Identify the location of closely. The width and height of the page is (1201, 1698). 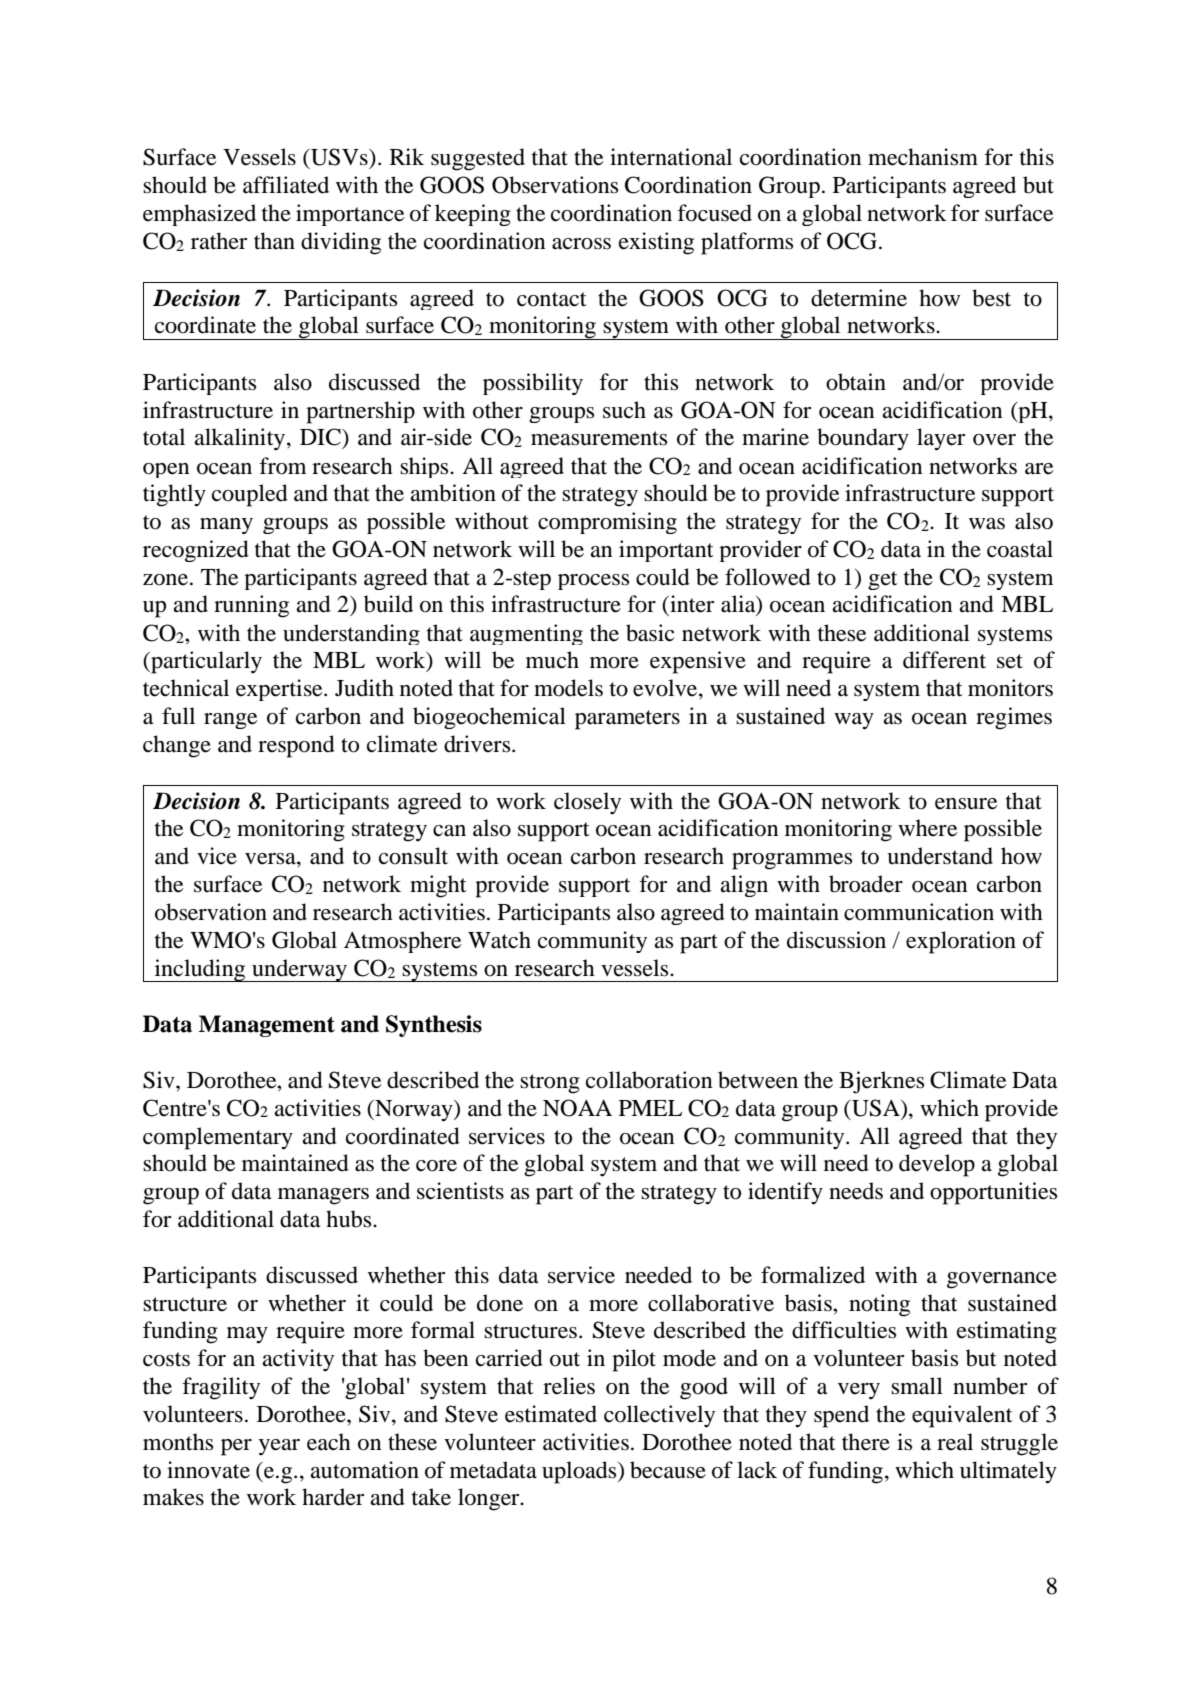
(587, 803).
